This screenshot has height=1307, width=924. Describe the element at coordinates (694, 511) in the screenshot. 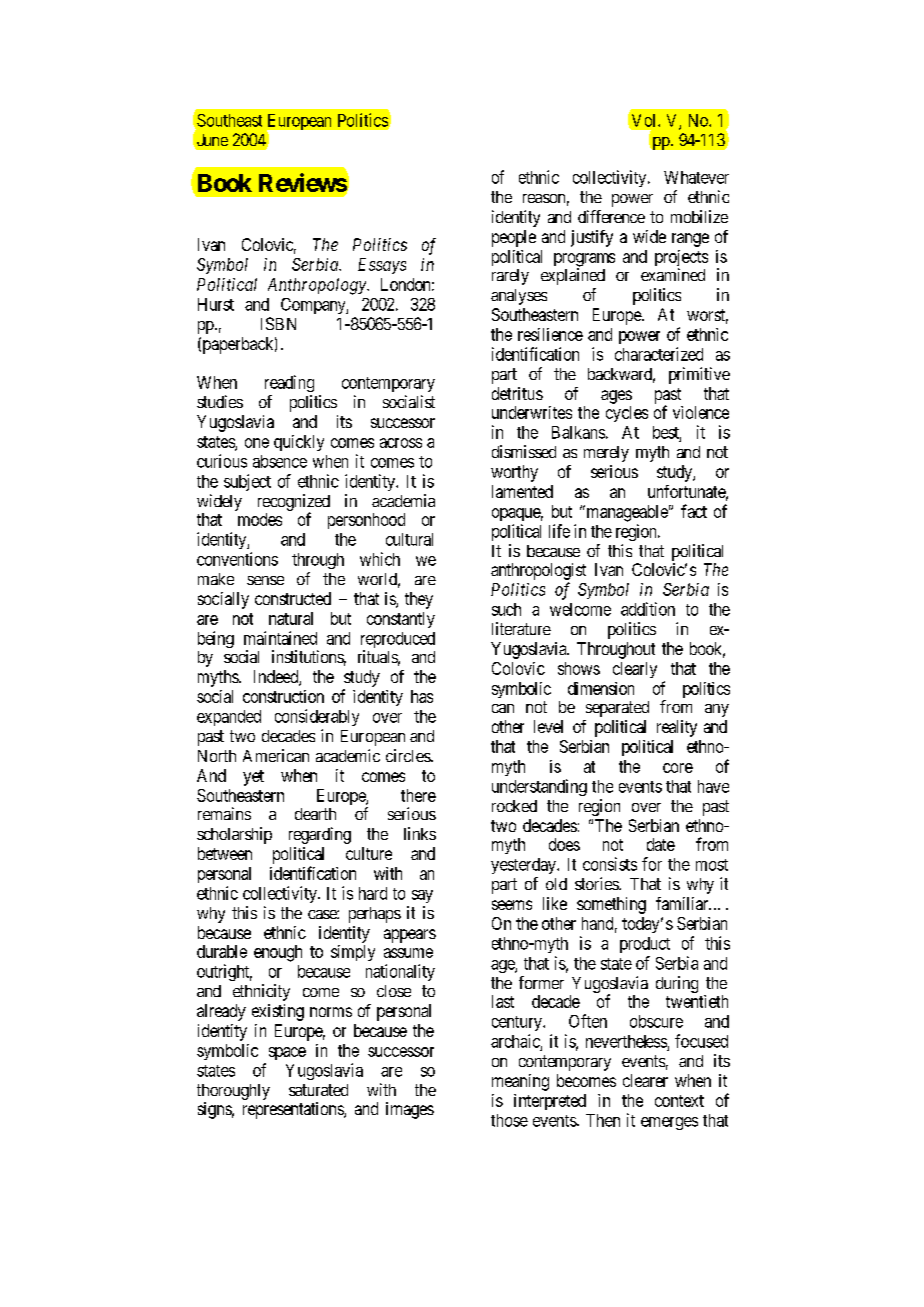

I see `fact` at that location.
